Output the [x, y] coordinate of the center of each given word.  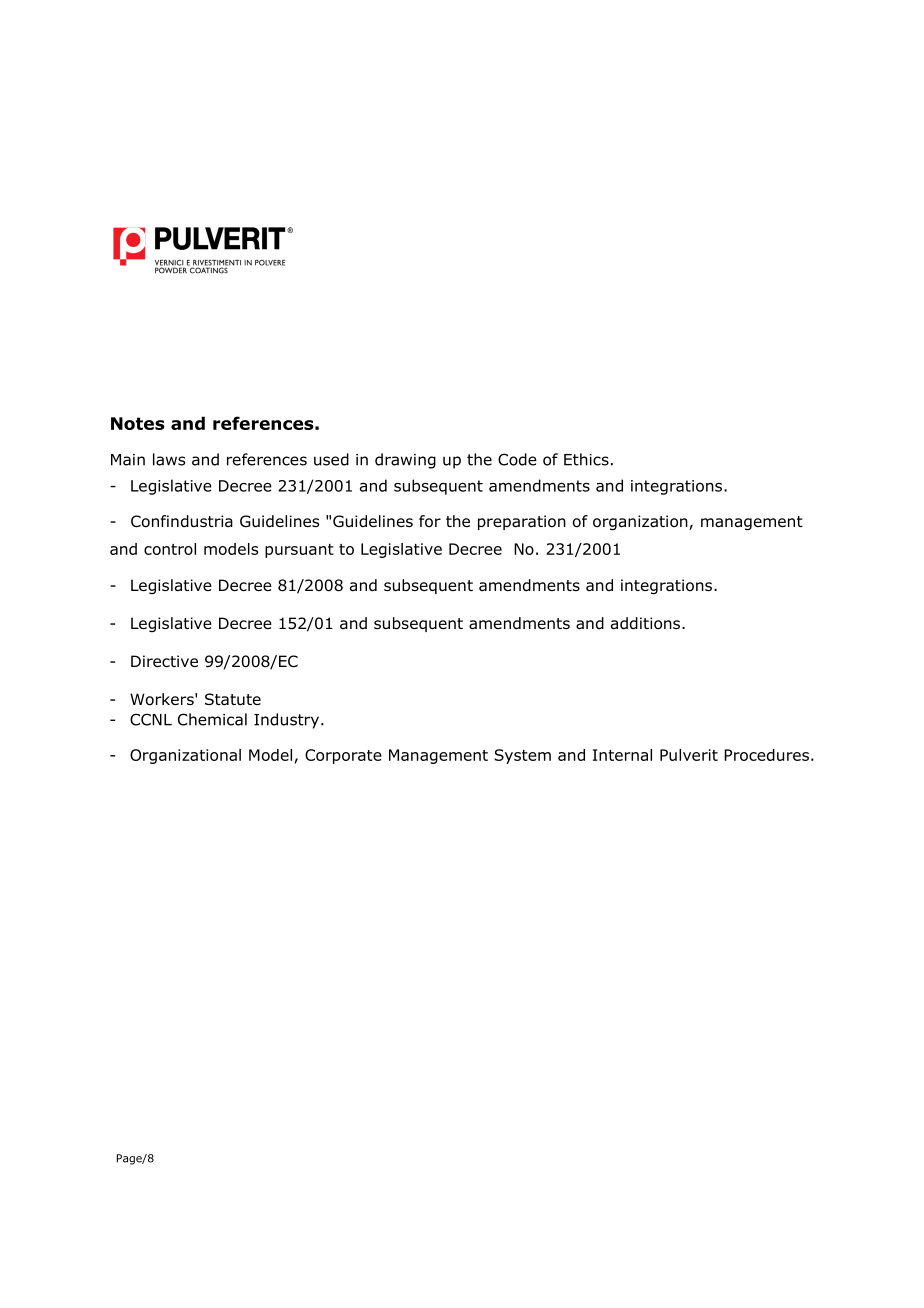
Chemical [212, 719]
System [522, 756]
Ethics [586, 459]
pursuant [299, 551]
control [170, 549]
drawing [405, 461]
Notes [138, 423]
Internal [622, 755]
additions [645, 623]
